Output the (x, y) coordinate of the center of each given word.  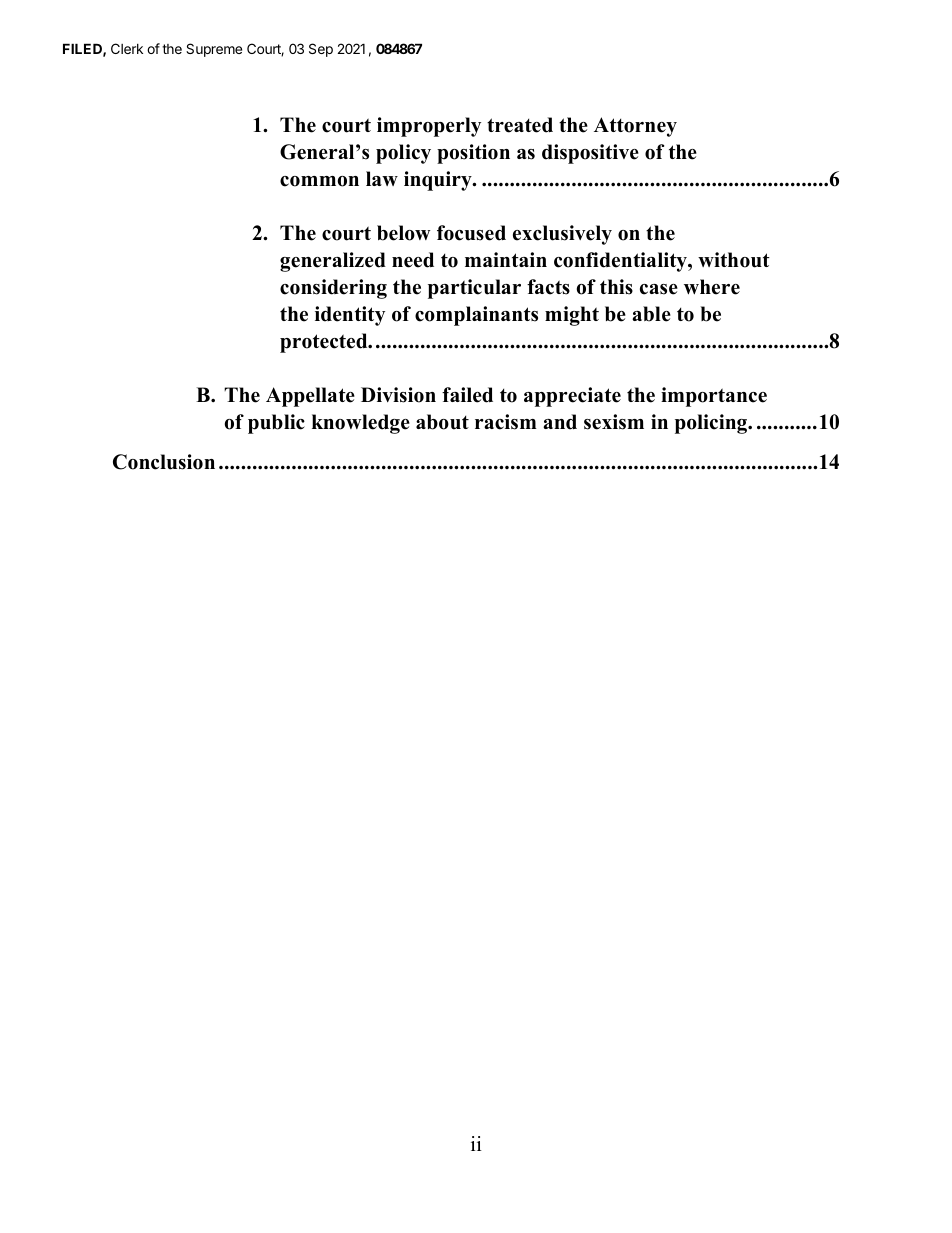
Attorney (635, 127)
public (276, 424)
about (442, 422)
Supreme (214, 50)
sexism (614, 422)
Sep (321, 50)
